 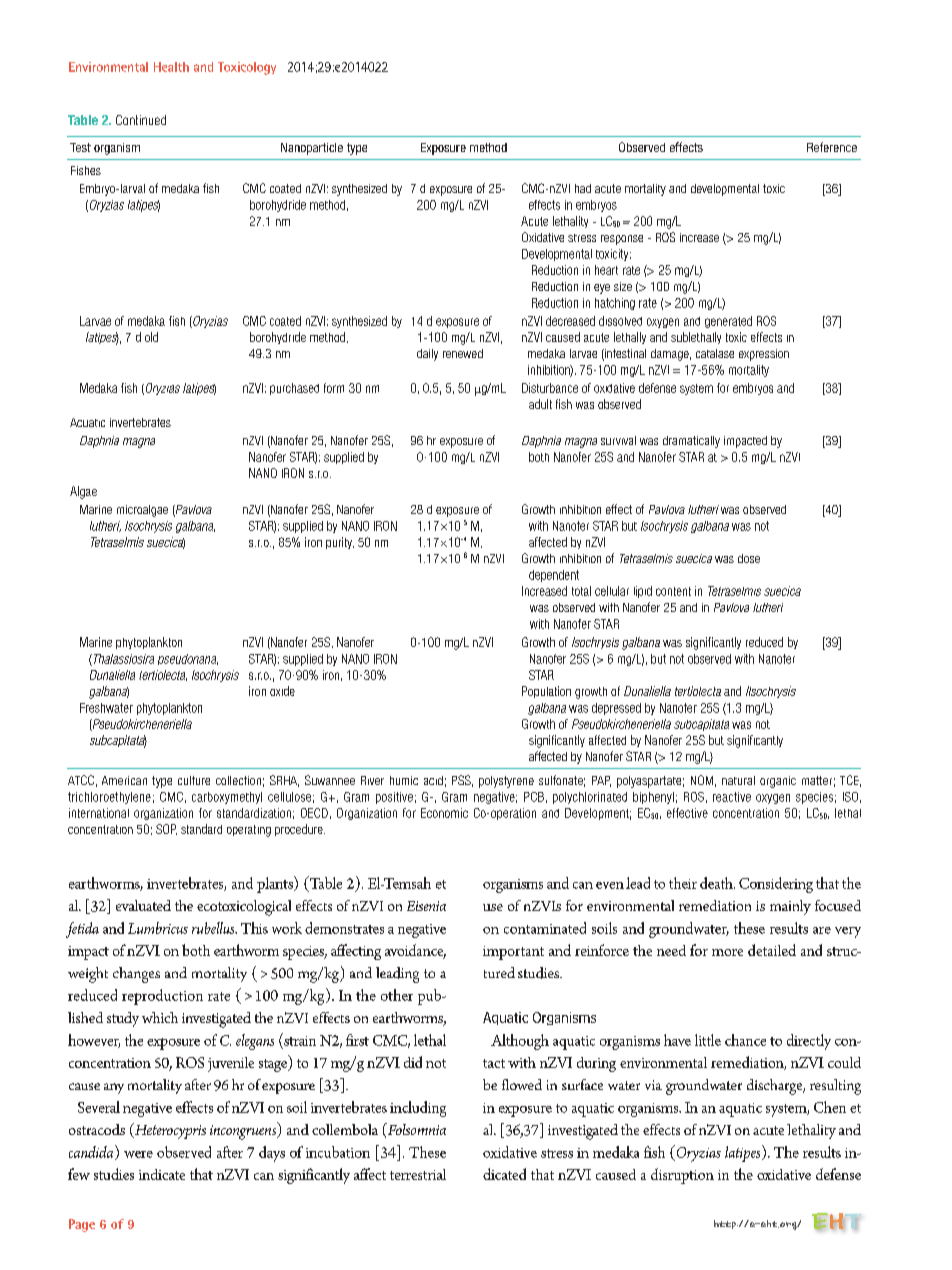 What do you see at coordinates (418, 1174) in the image?
I see `terrestrial` at bounding box center [418, 1174].
